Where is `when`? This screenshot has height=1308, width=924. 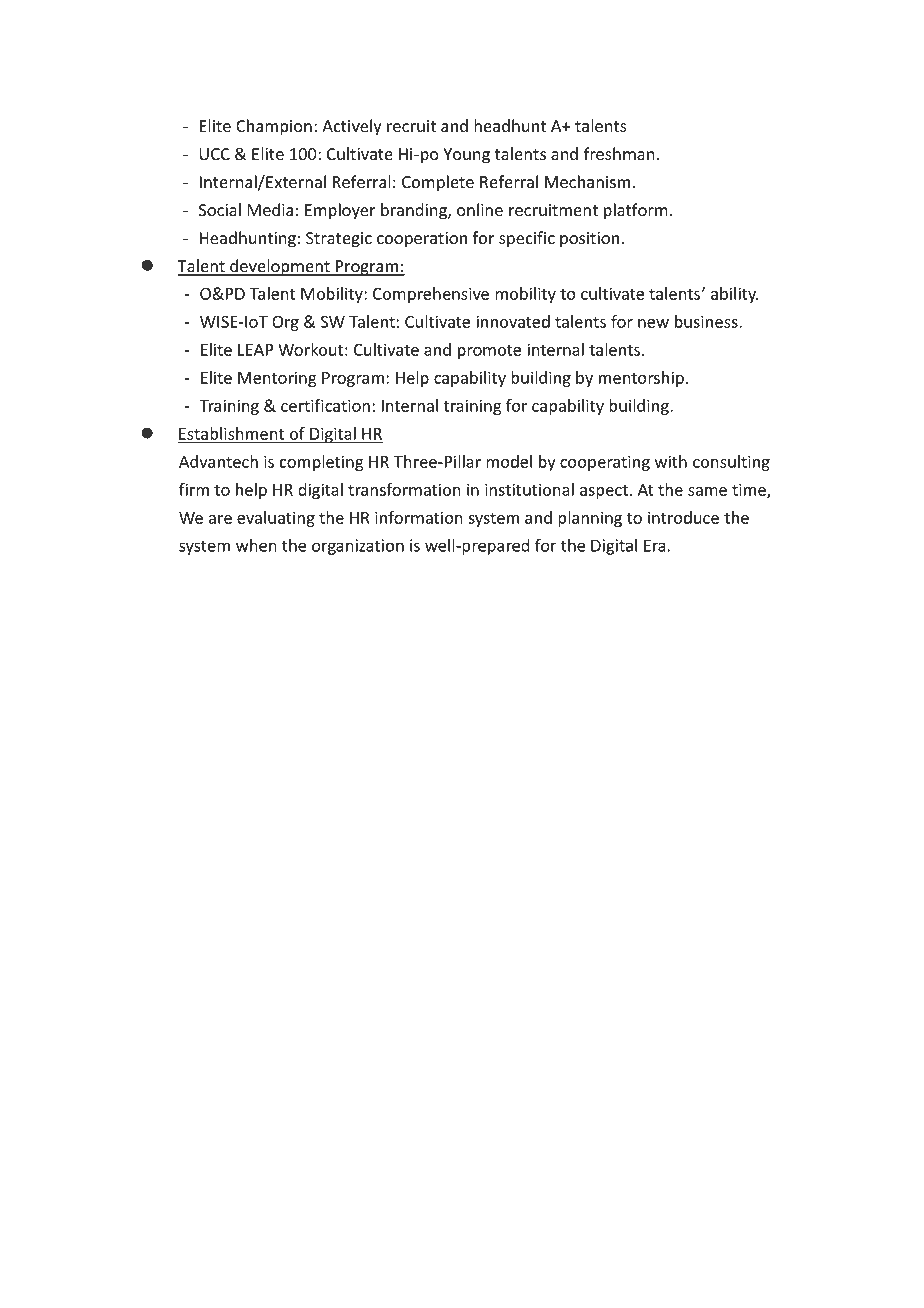 when is located at coordinates (256, 545).
